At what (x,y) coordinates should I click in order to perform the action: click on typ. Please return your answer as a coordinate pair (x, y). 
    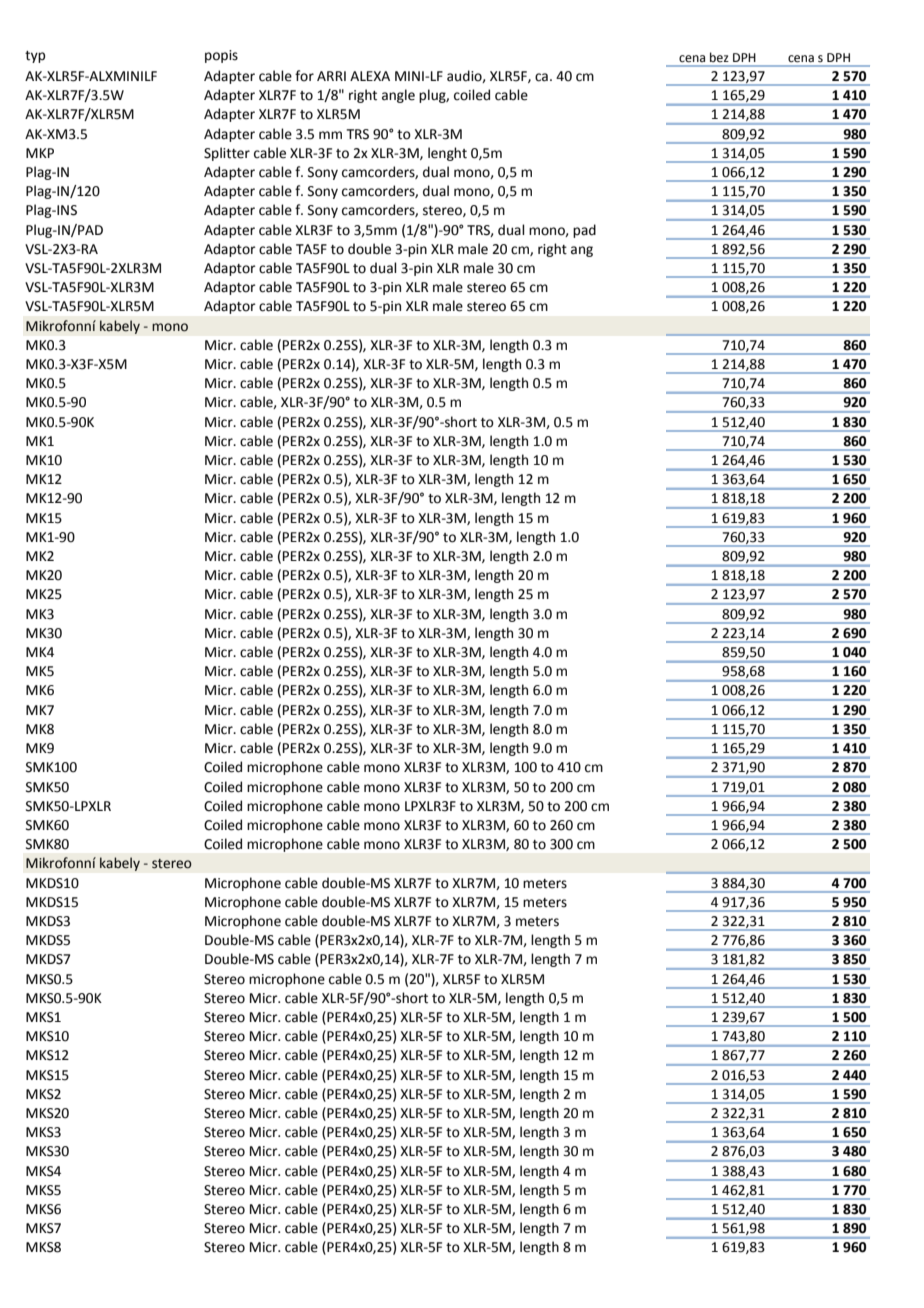
    Looking at the image, I should click on (35, 57).
